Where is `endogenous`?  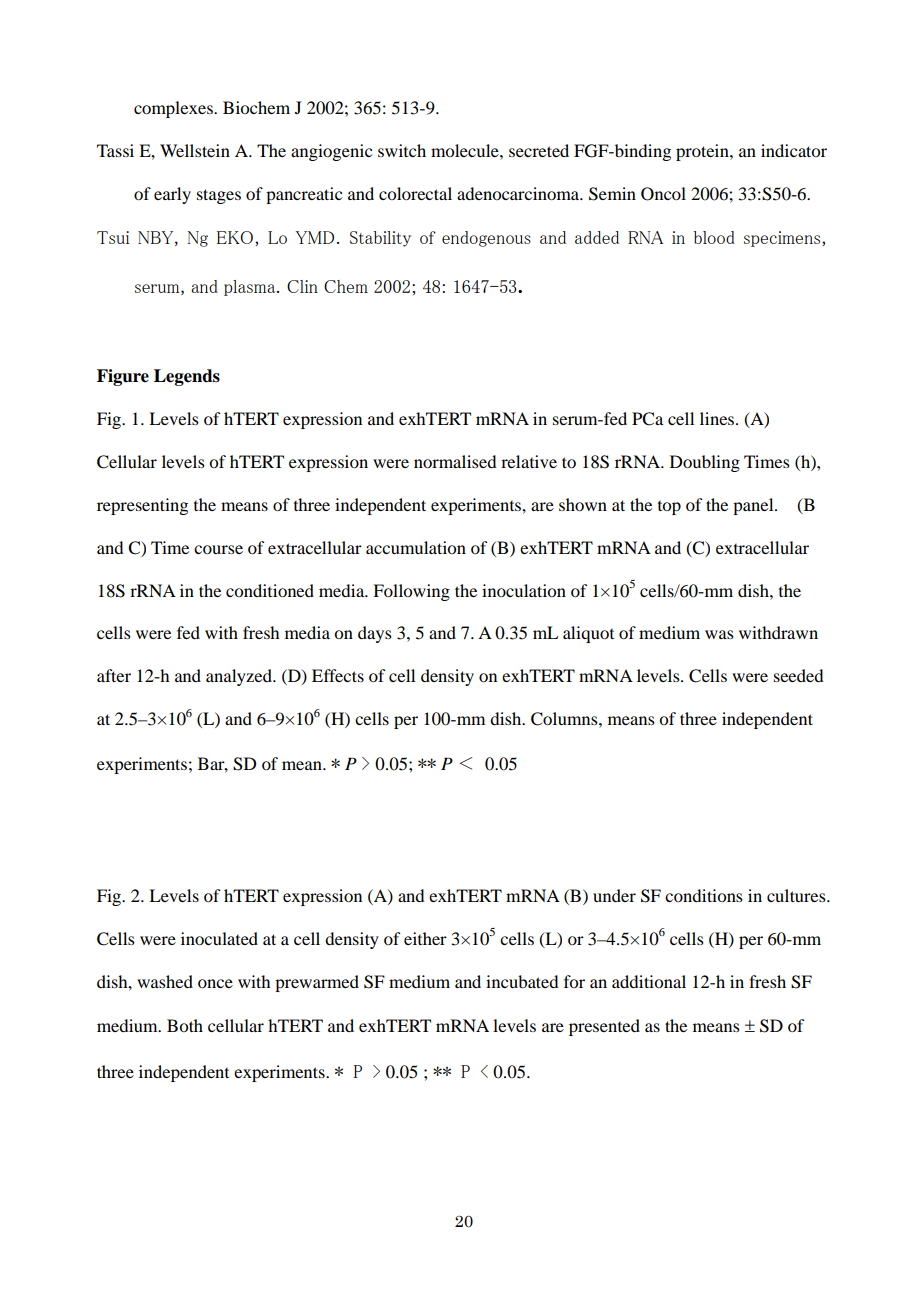 endogenous is located at coordinates (486, 239).
